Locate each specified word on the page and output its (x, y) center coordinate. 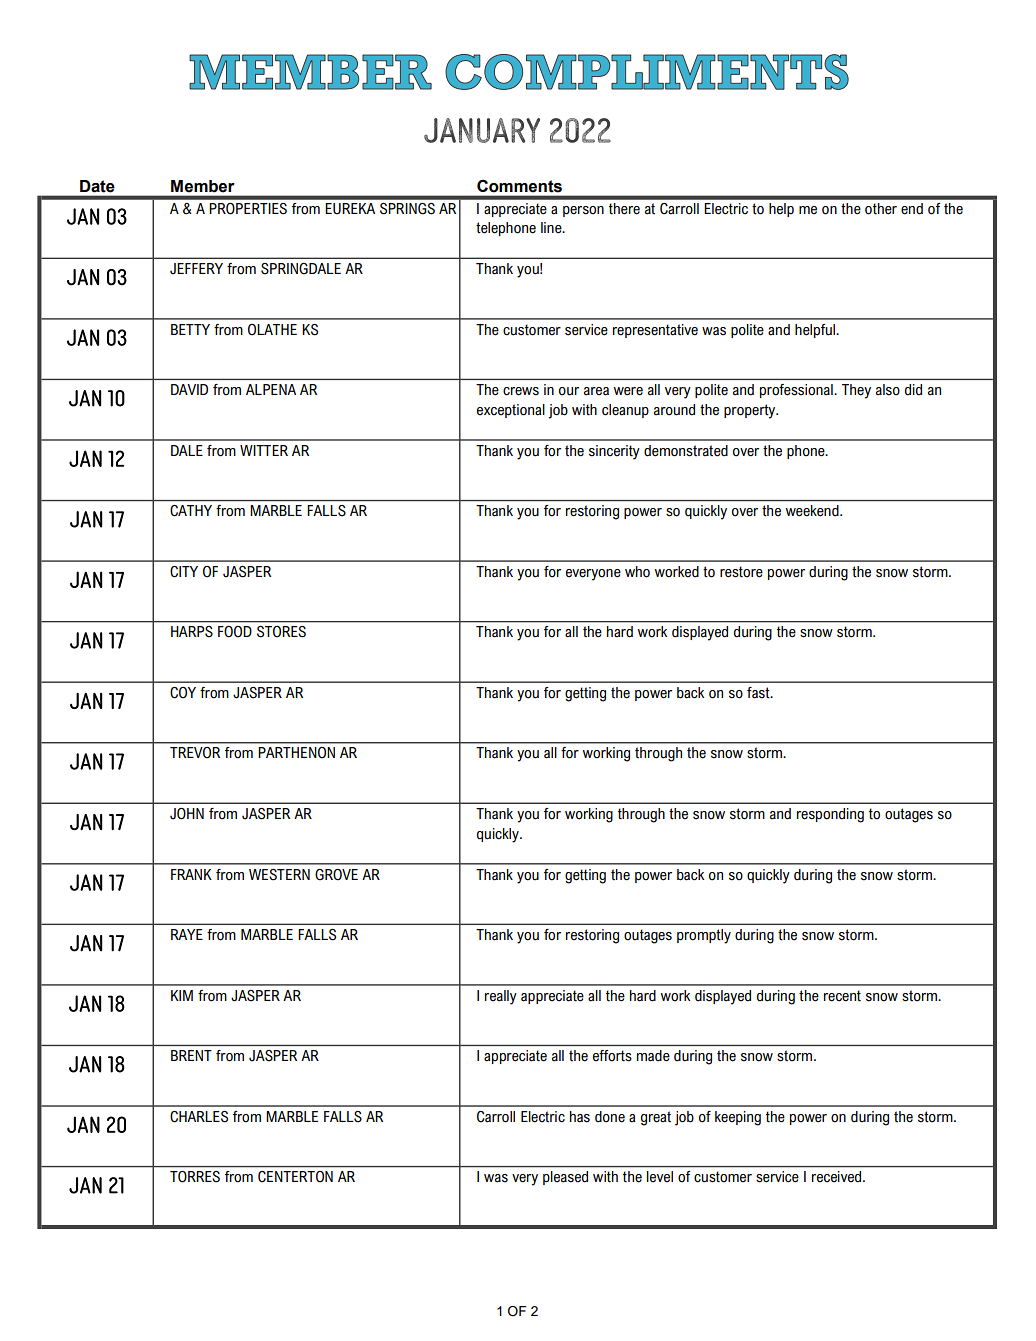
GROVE (336, 875)
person (583, 211)
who (637, 572)
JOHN (187, 814)
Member (203, 186)
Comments (519, 186)
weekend (813, 511)
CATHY (191, 511)
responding (830, 815)
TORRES (195, 1177)
